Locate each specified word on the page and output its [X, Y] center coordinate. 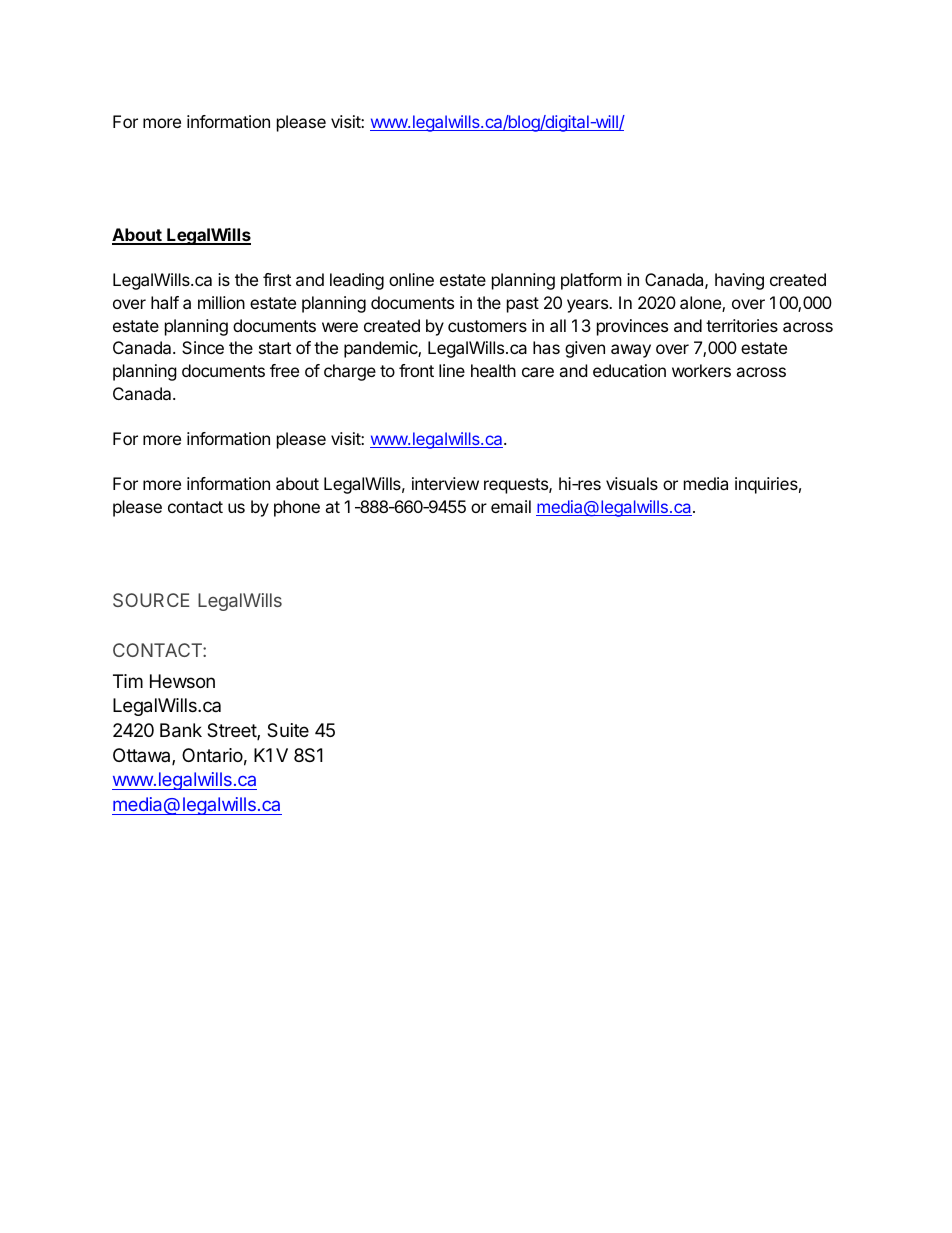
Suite [288, 730]
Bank [181, 730]
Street [232, 731]
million [221, 302]
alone [701, 304]
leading [357, 281]
